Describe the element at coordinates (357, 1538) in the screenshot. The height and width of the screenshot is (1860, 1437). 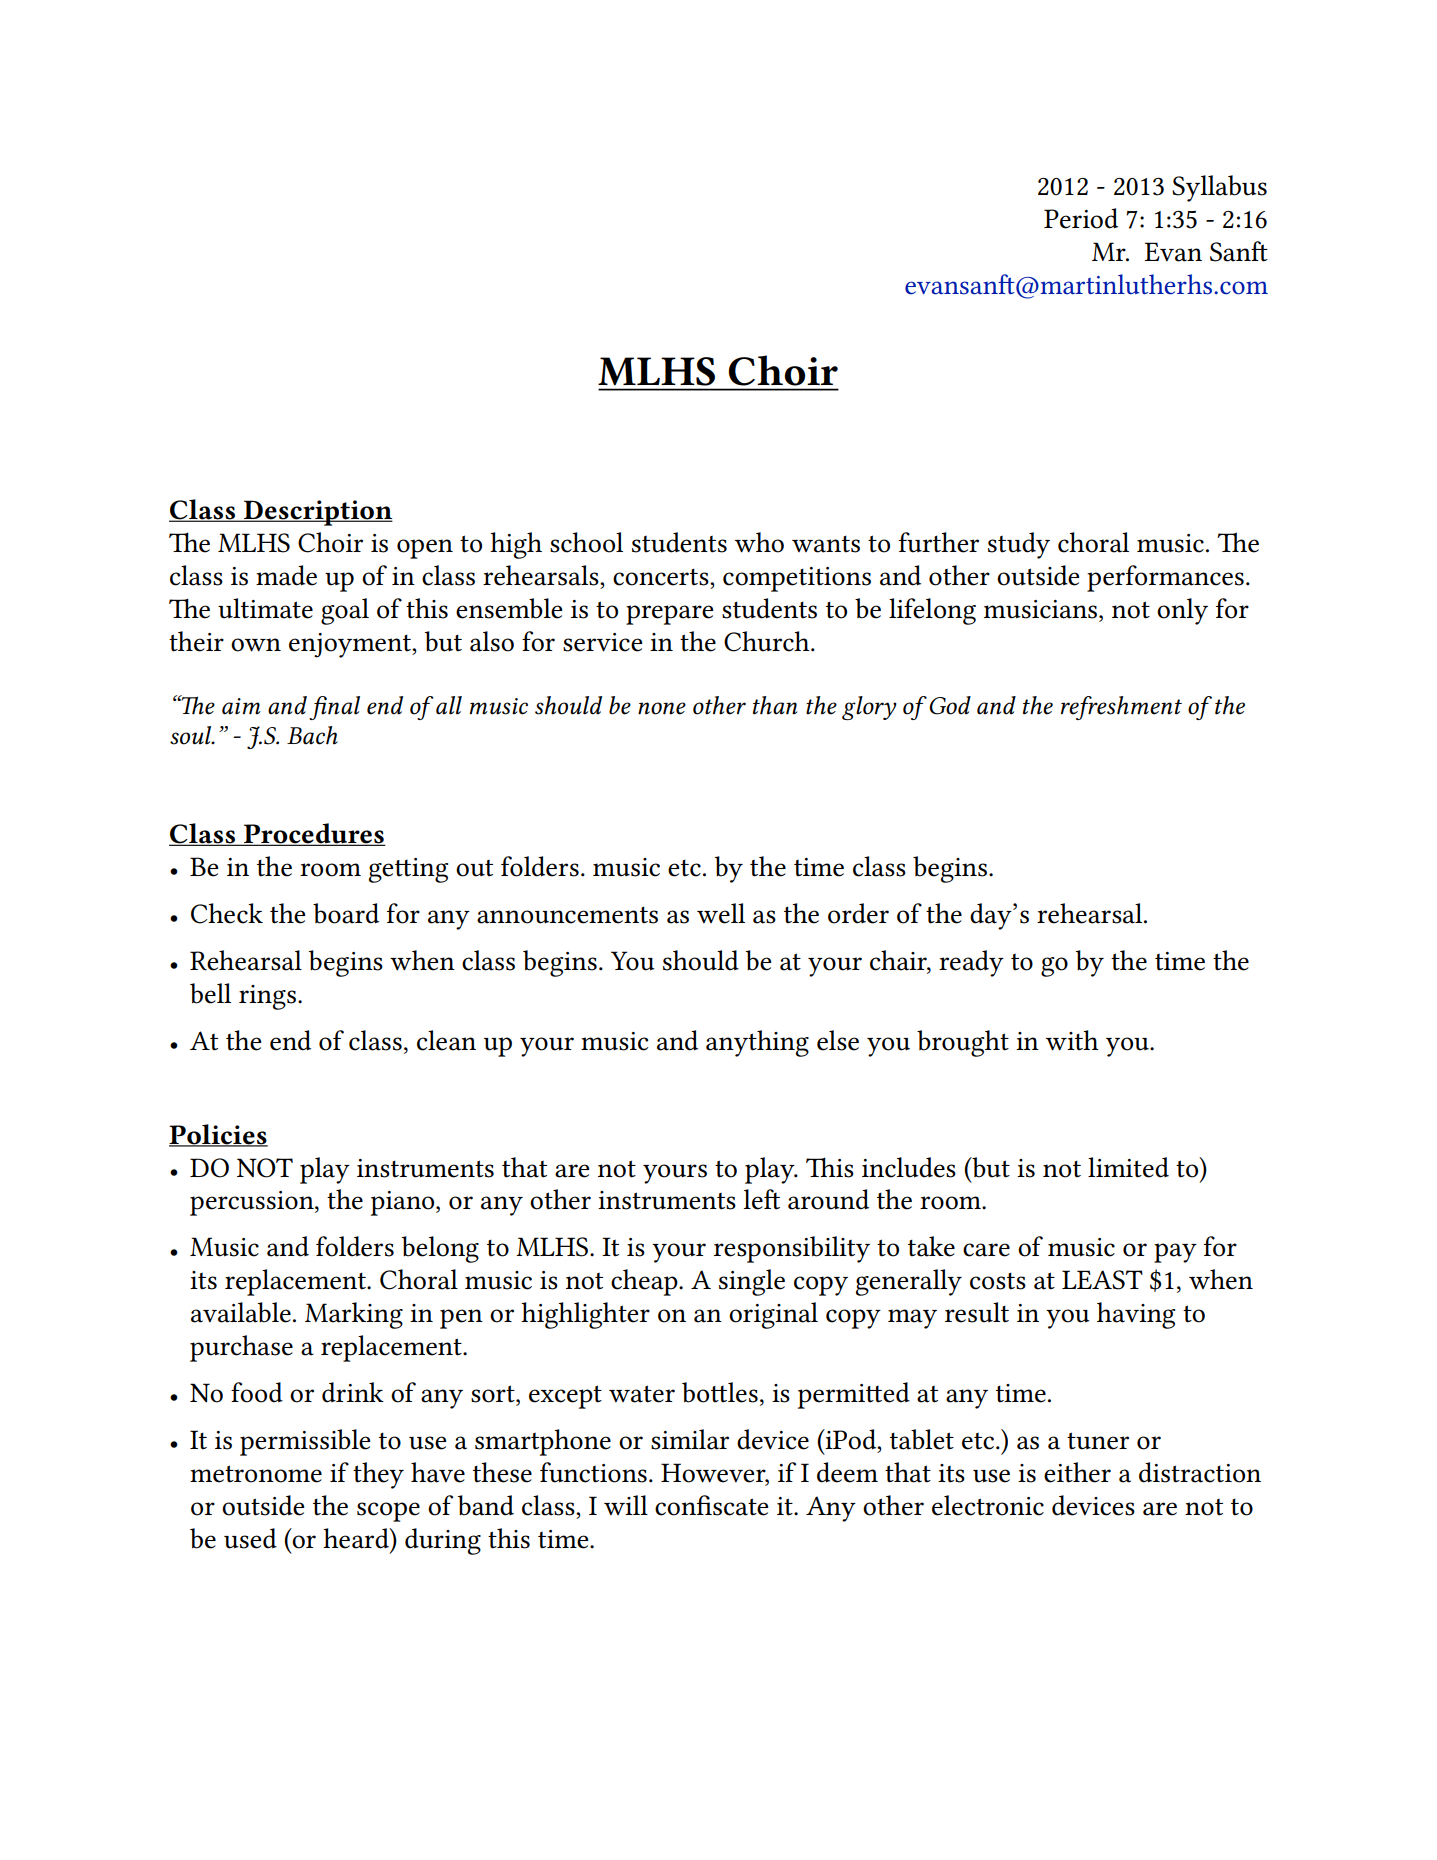
I see `heard` at that location.
